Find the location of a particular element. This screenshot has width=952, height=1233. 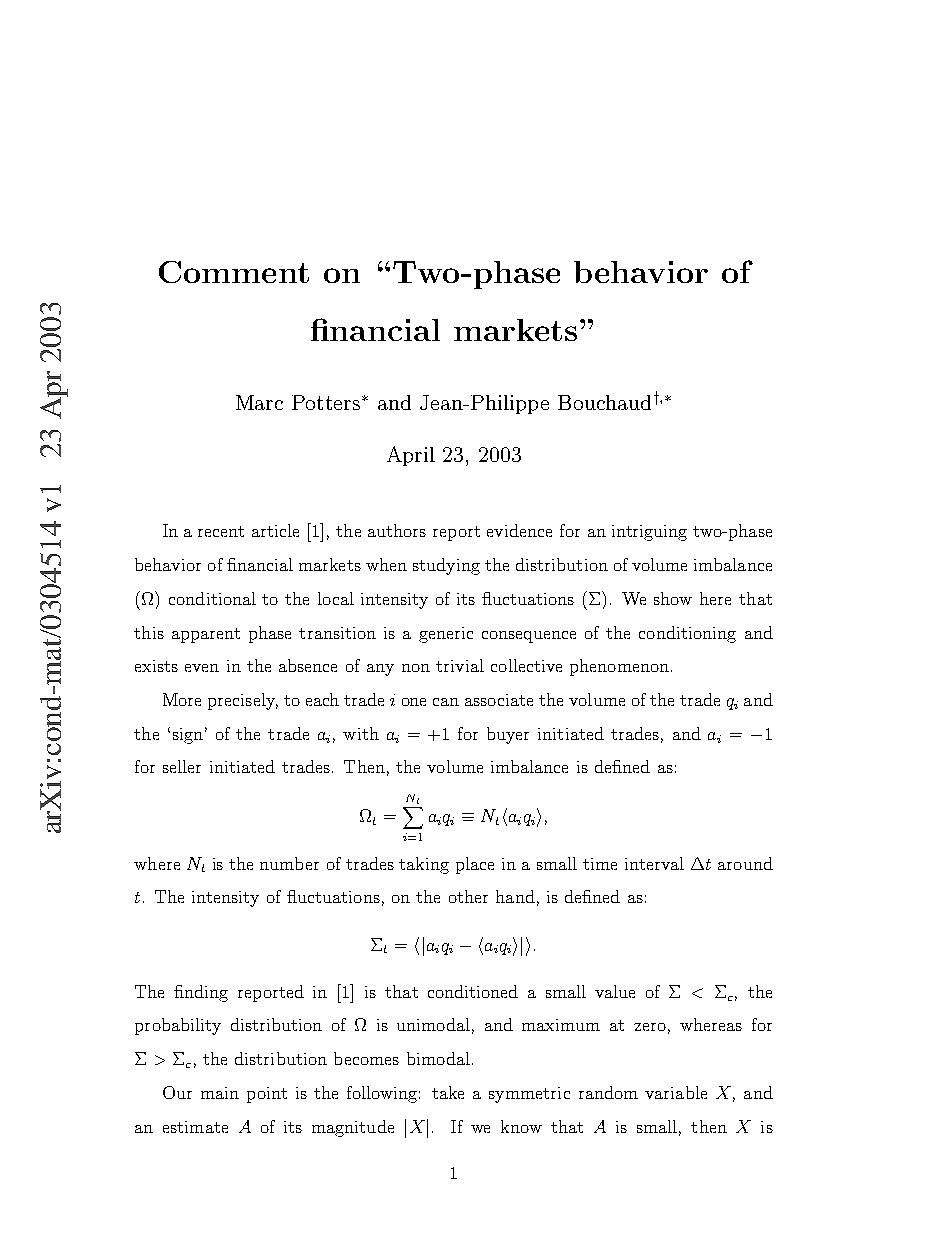

studying is located at coordinates (446, 566).
